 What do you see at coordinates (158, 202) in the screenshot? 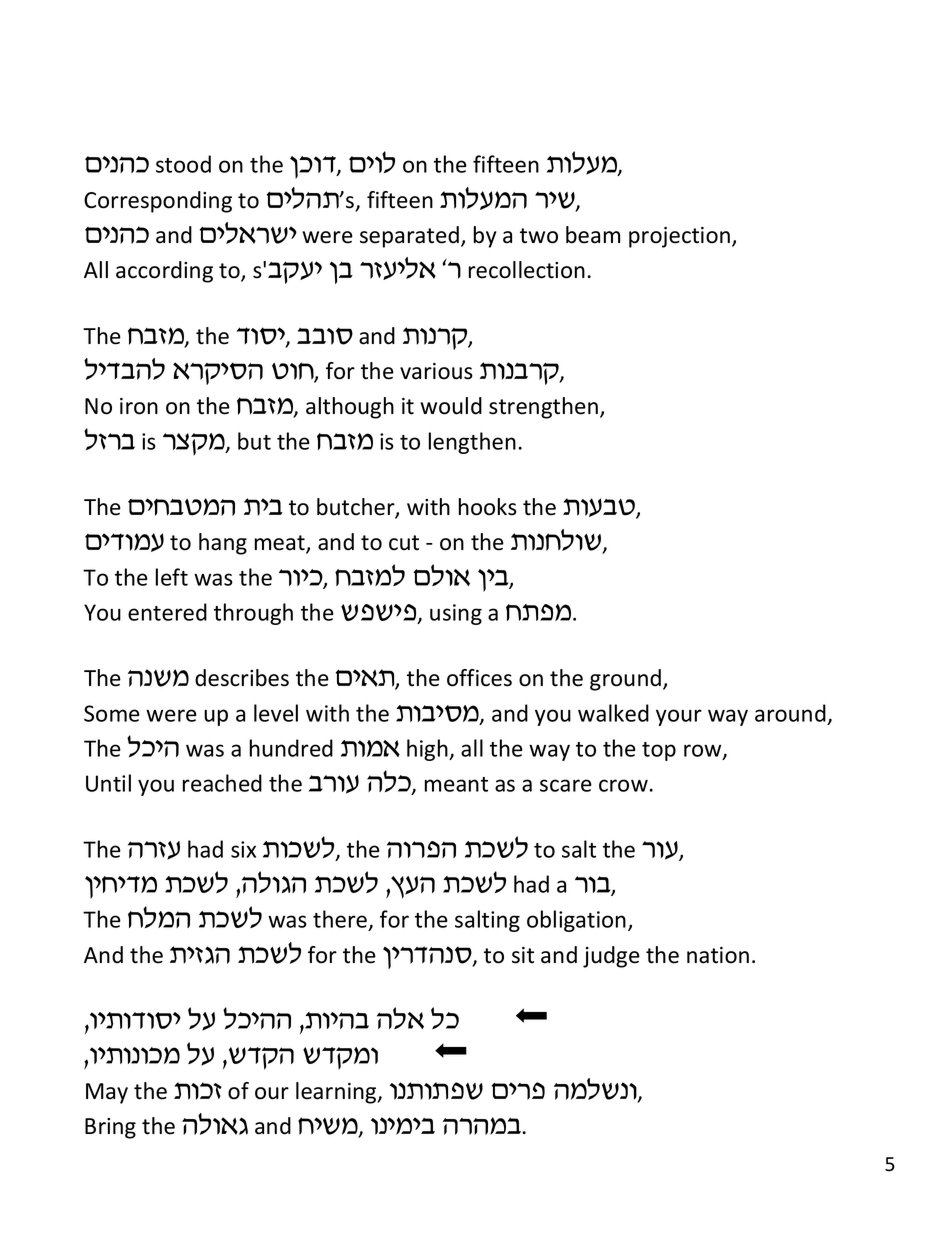
I see `Corresponding` at bounding box center [158, 202].
